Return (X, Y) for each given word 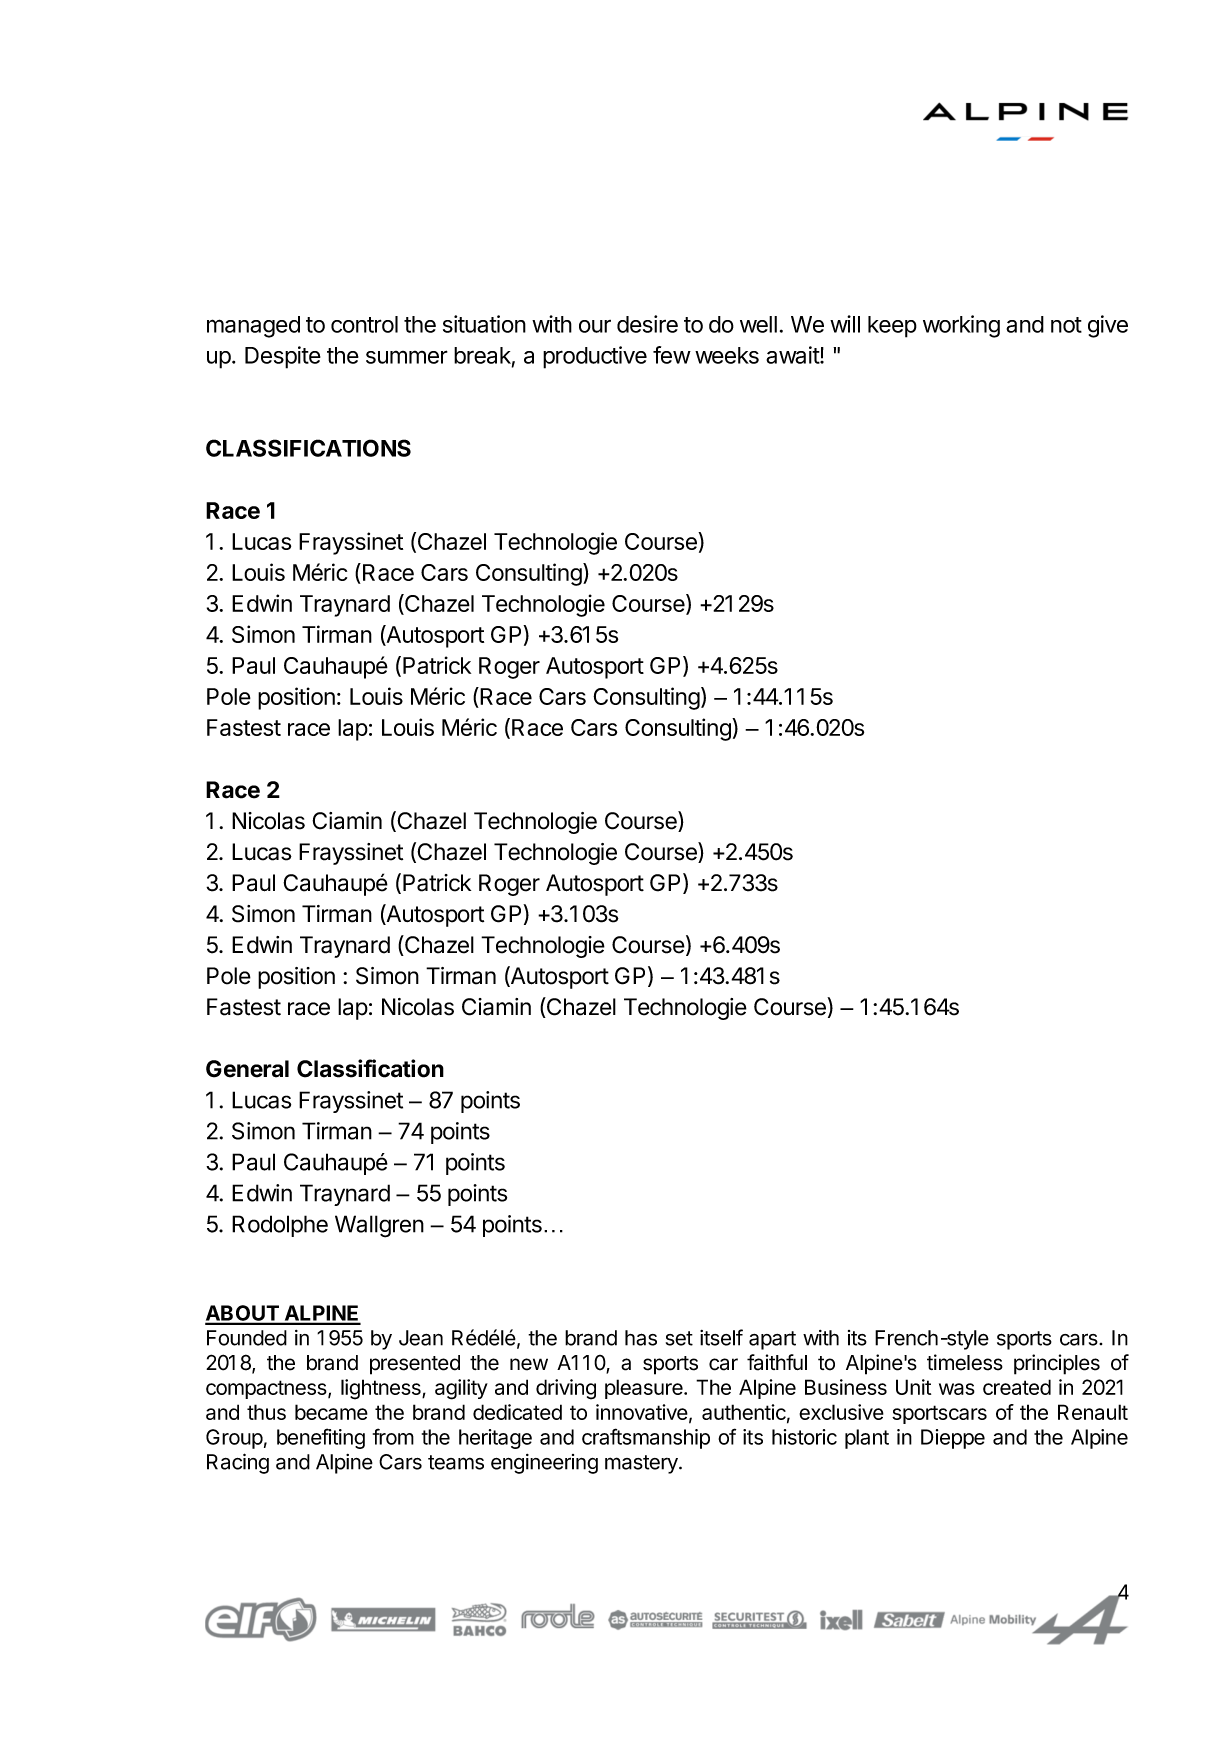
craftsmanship (646, 1438)
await (793, 355)
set (679, 1338)
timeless (965, 1362)
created (1017, 1387)
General (247, 1069)
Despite (283, 357)
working (961, 326)
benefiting (321, 1438)
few (672, 355)
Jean (421, 1338)
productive (595, 357)
